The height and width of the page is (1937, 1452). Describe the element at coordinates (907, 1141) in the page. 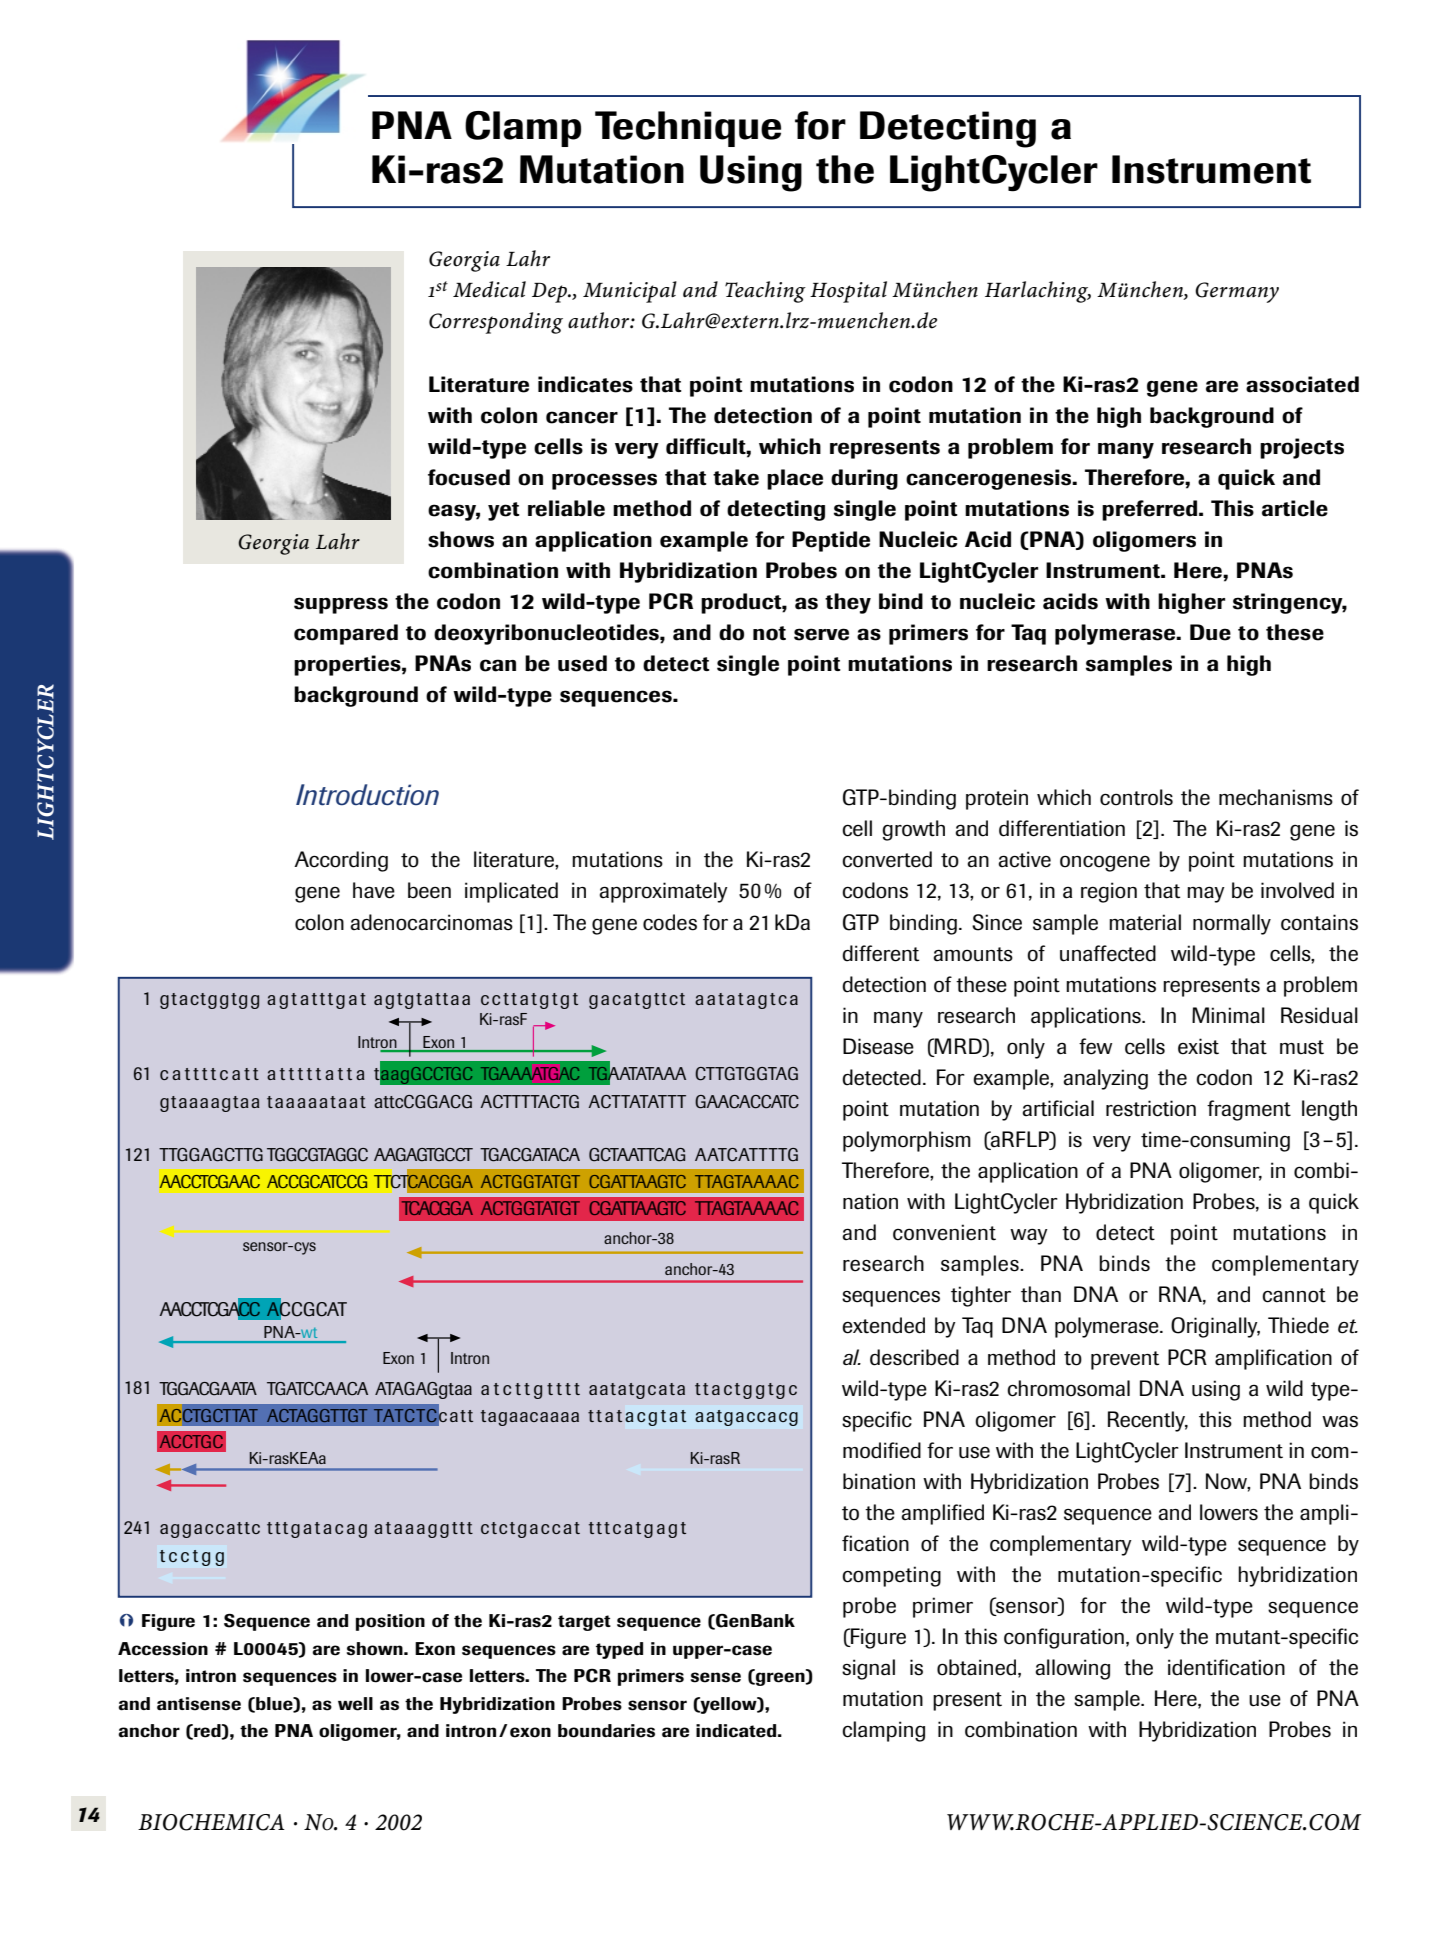

I see `polymorphism` at that location.
